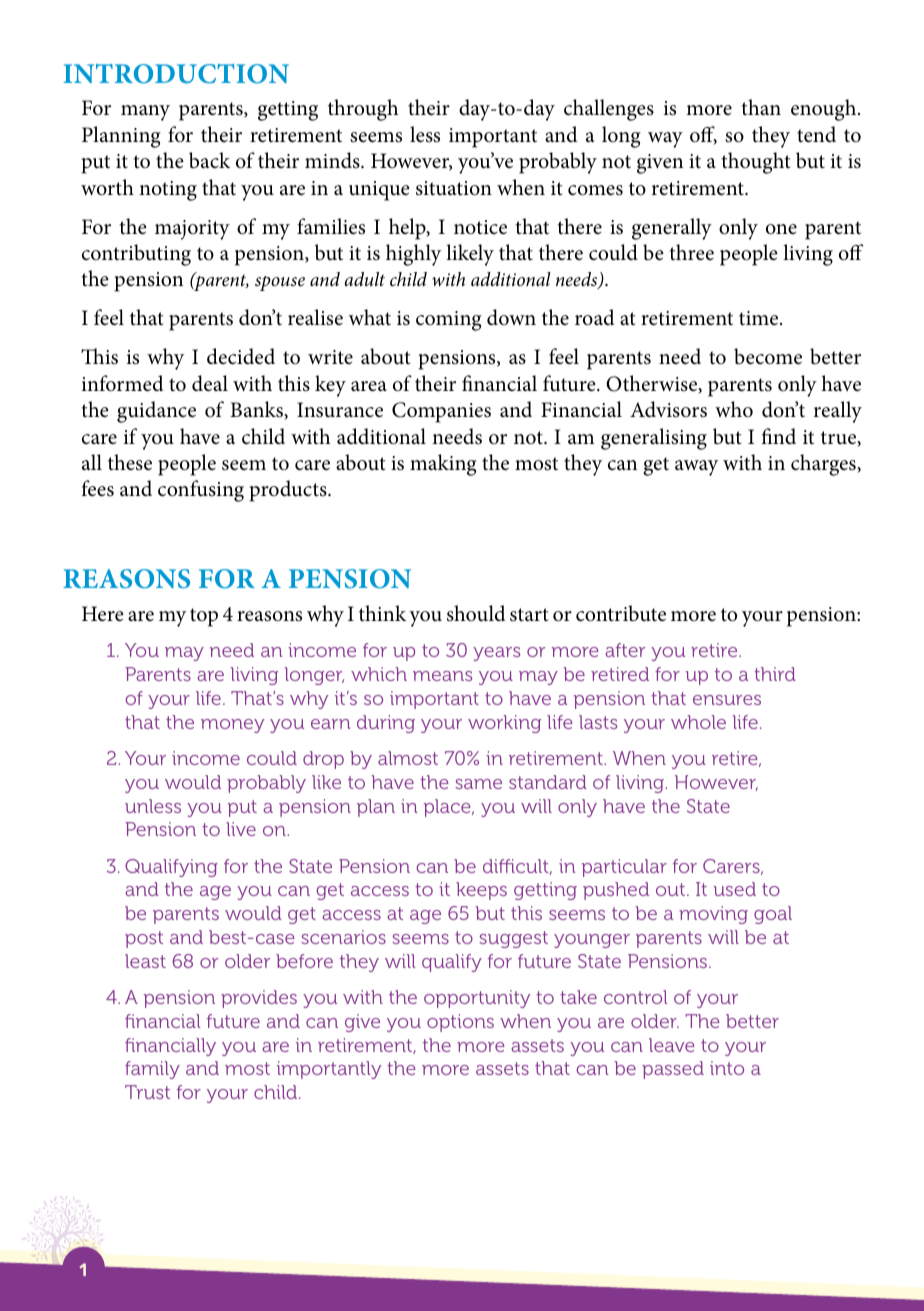 Image resolution: width=924 pixels, height=1311 pixels. What do you see at coordinates (448, 808) in the screenshot?
I see `place` at bounding box center [448, 808].
